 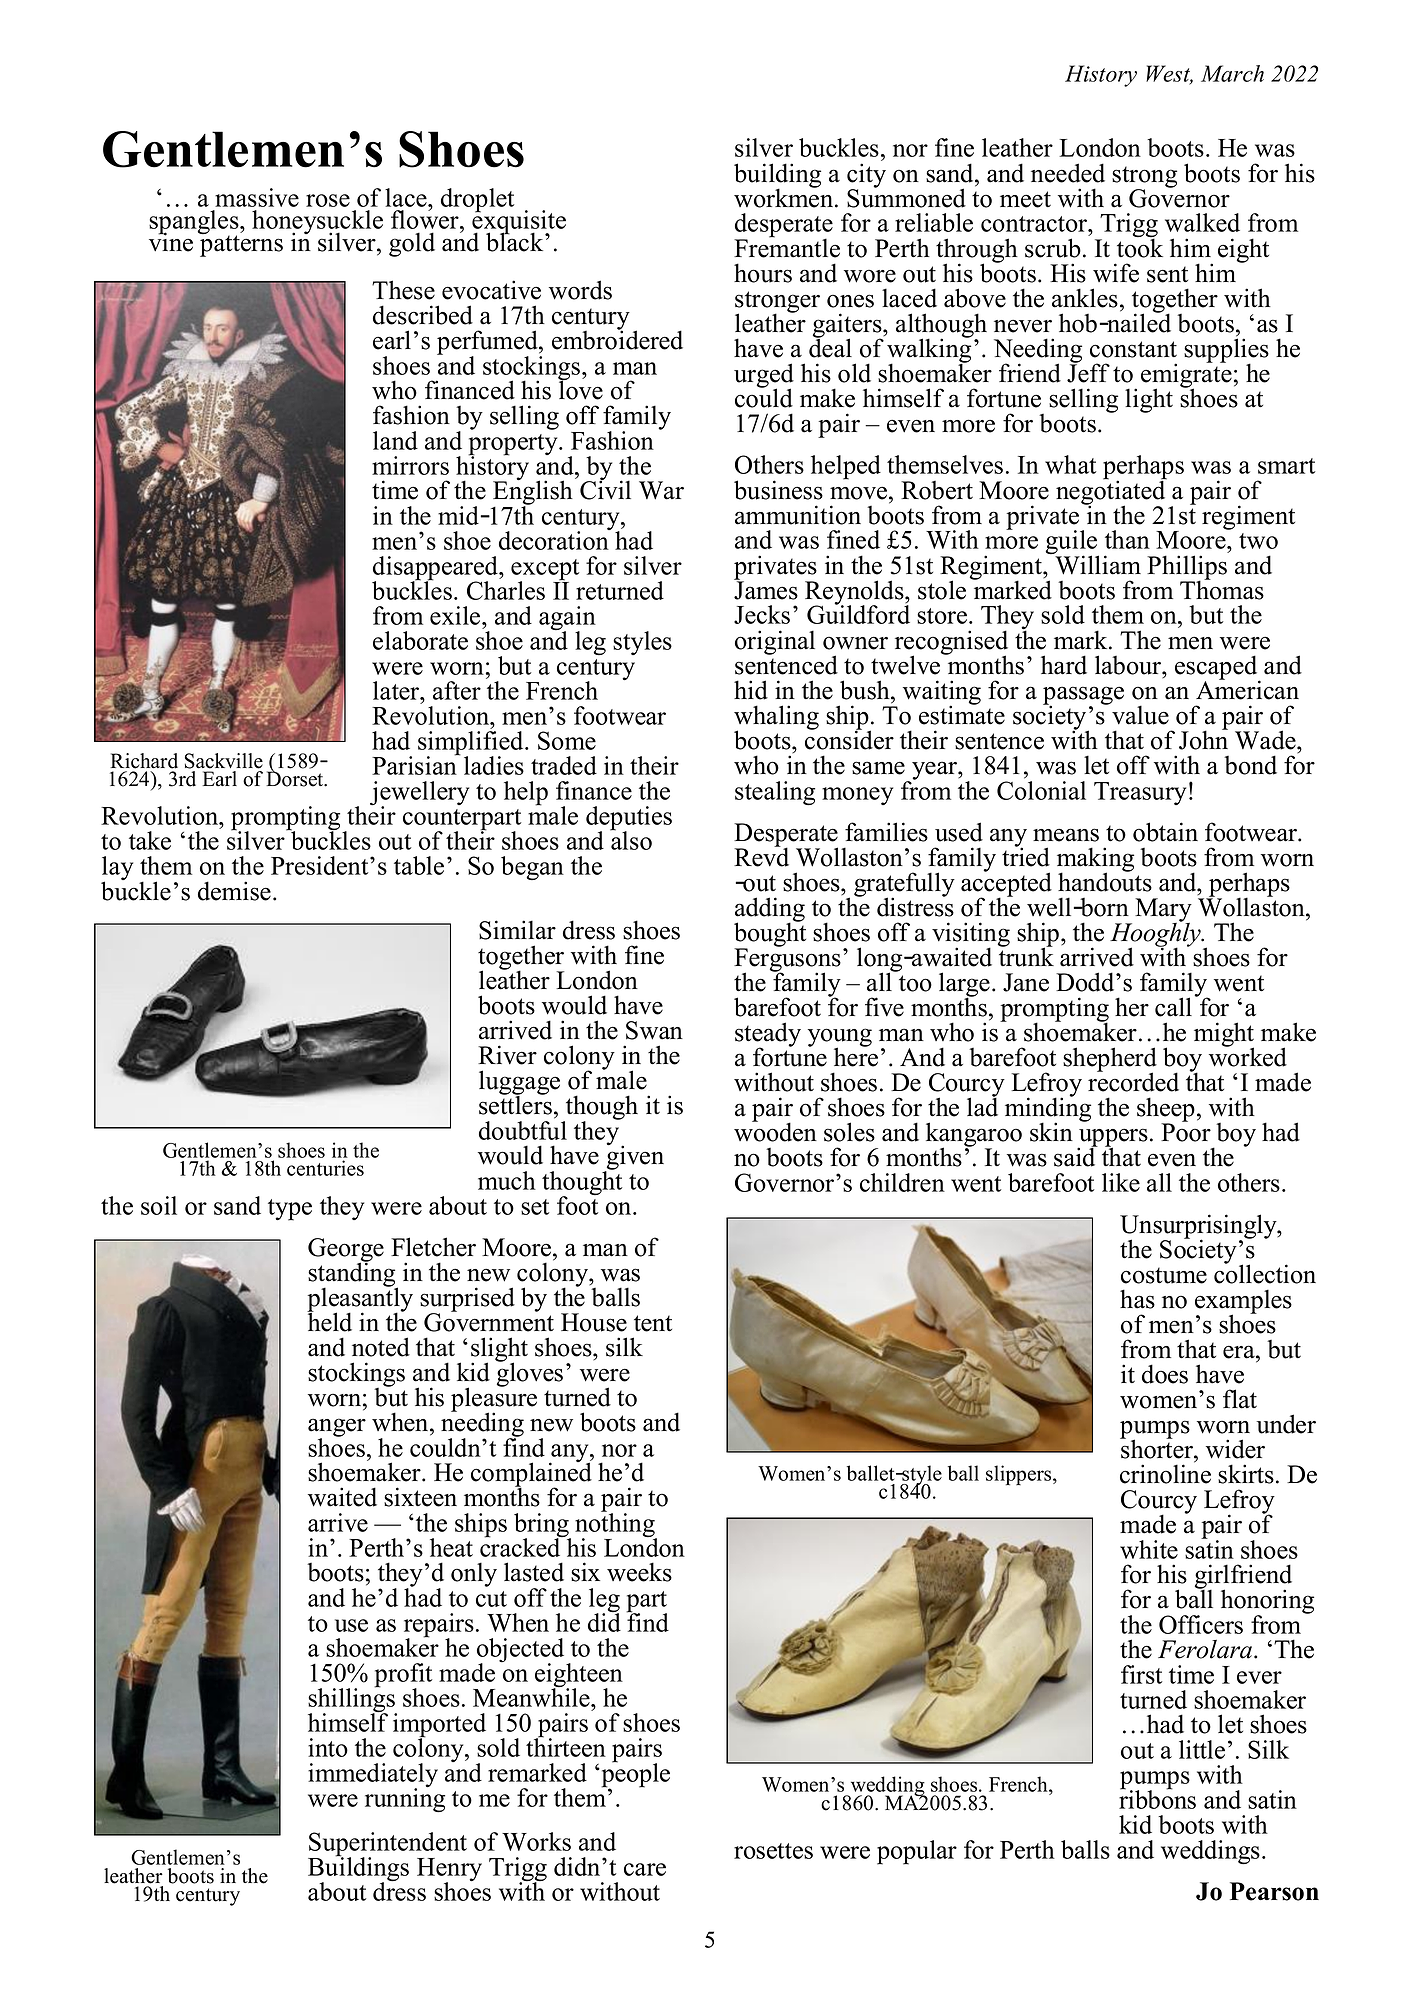 I want to click on value, so click(x=1139, y=714).
